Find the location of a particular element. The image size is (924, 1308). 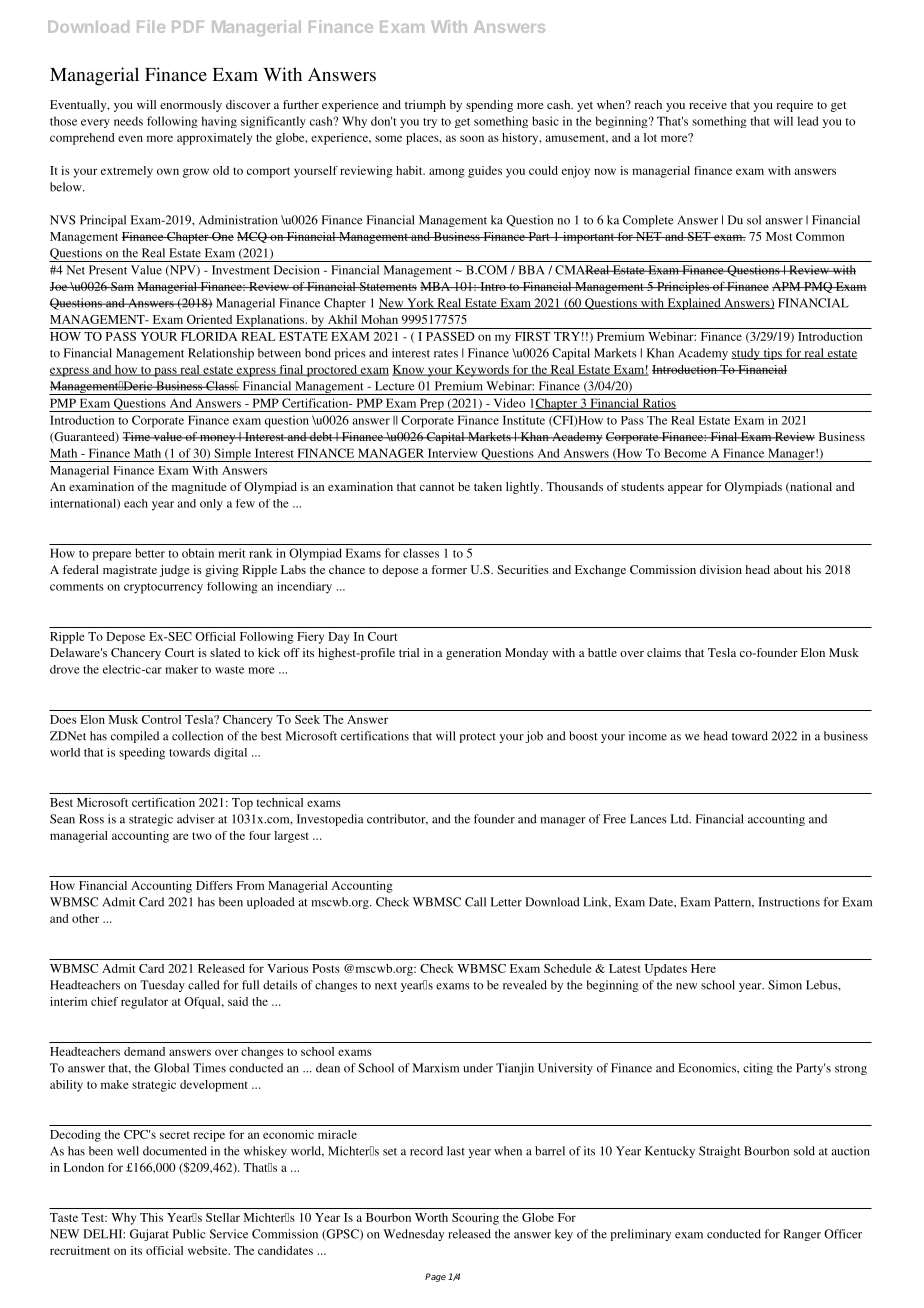

Interview is located at coordinates (453, 453).
